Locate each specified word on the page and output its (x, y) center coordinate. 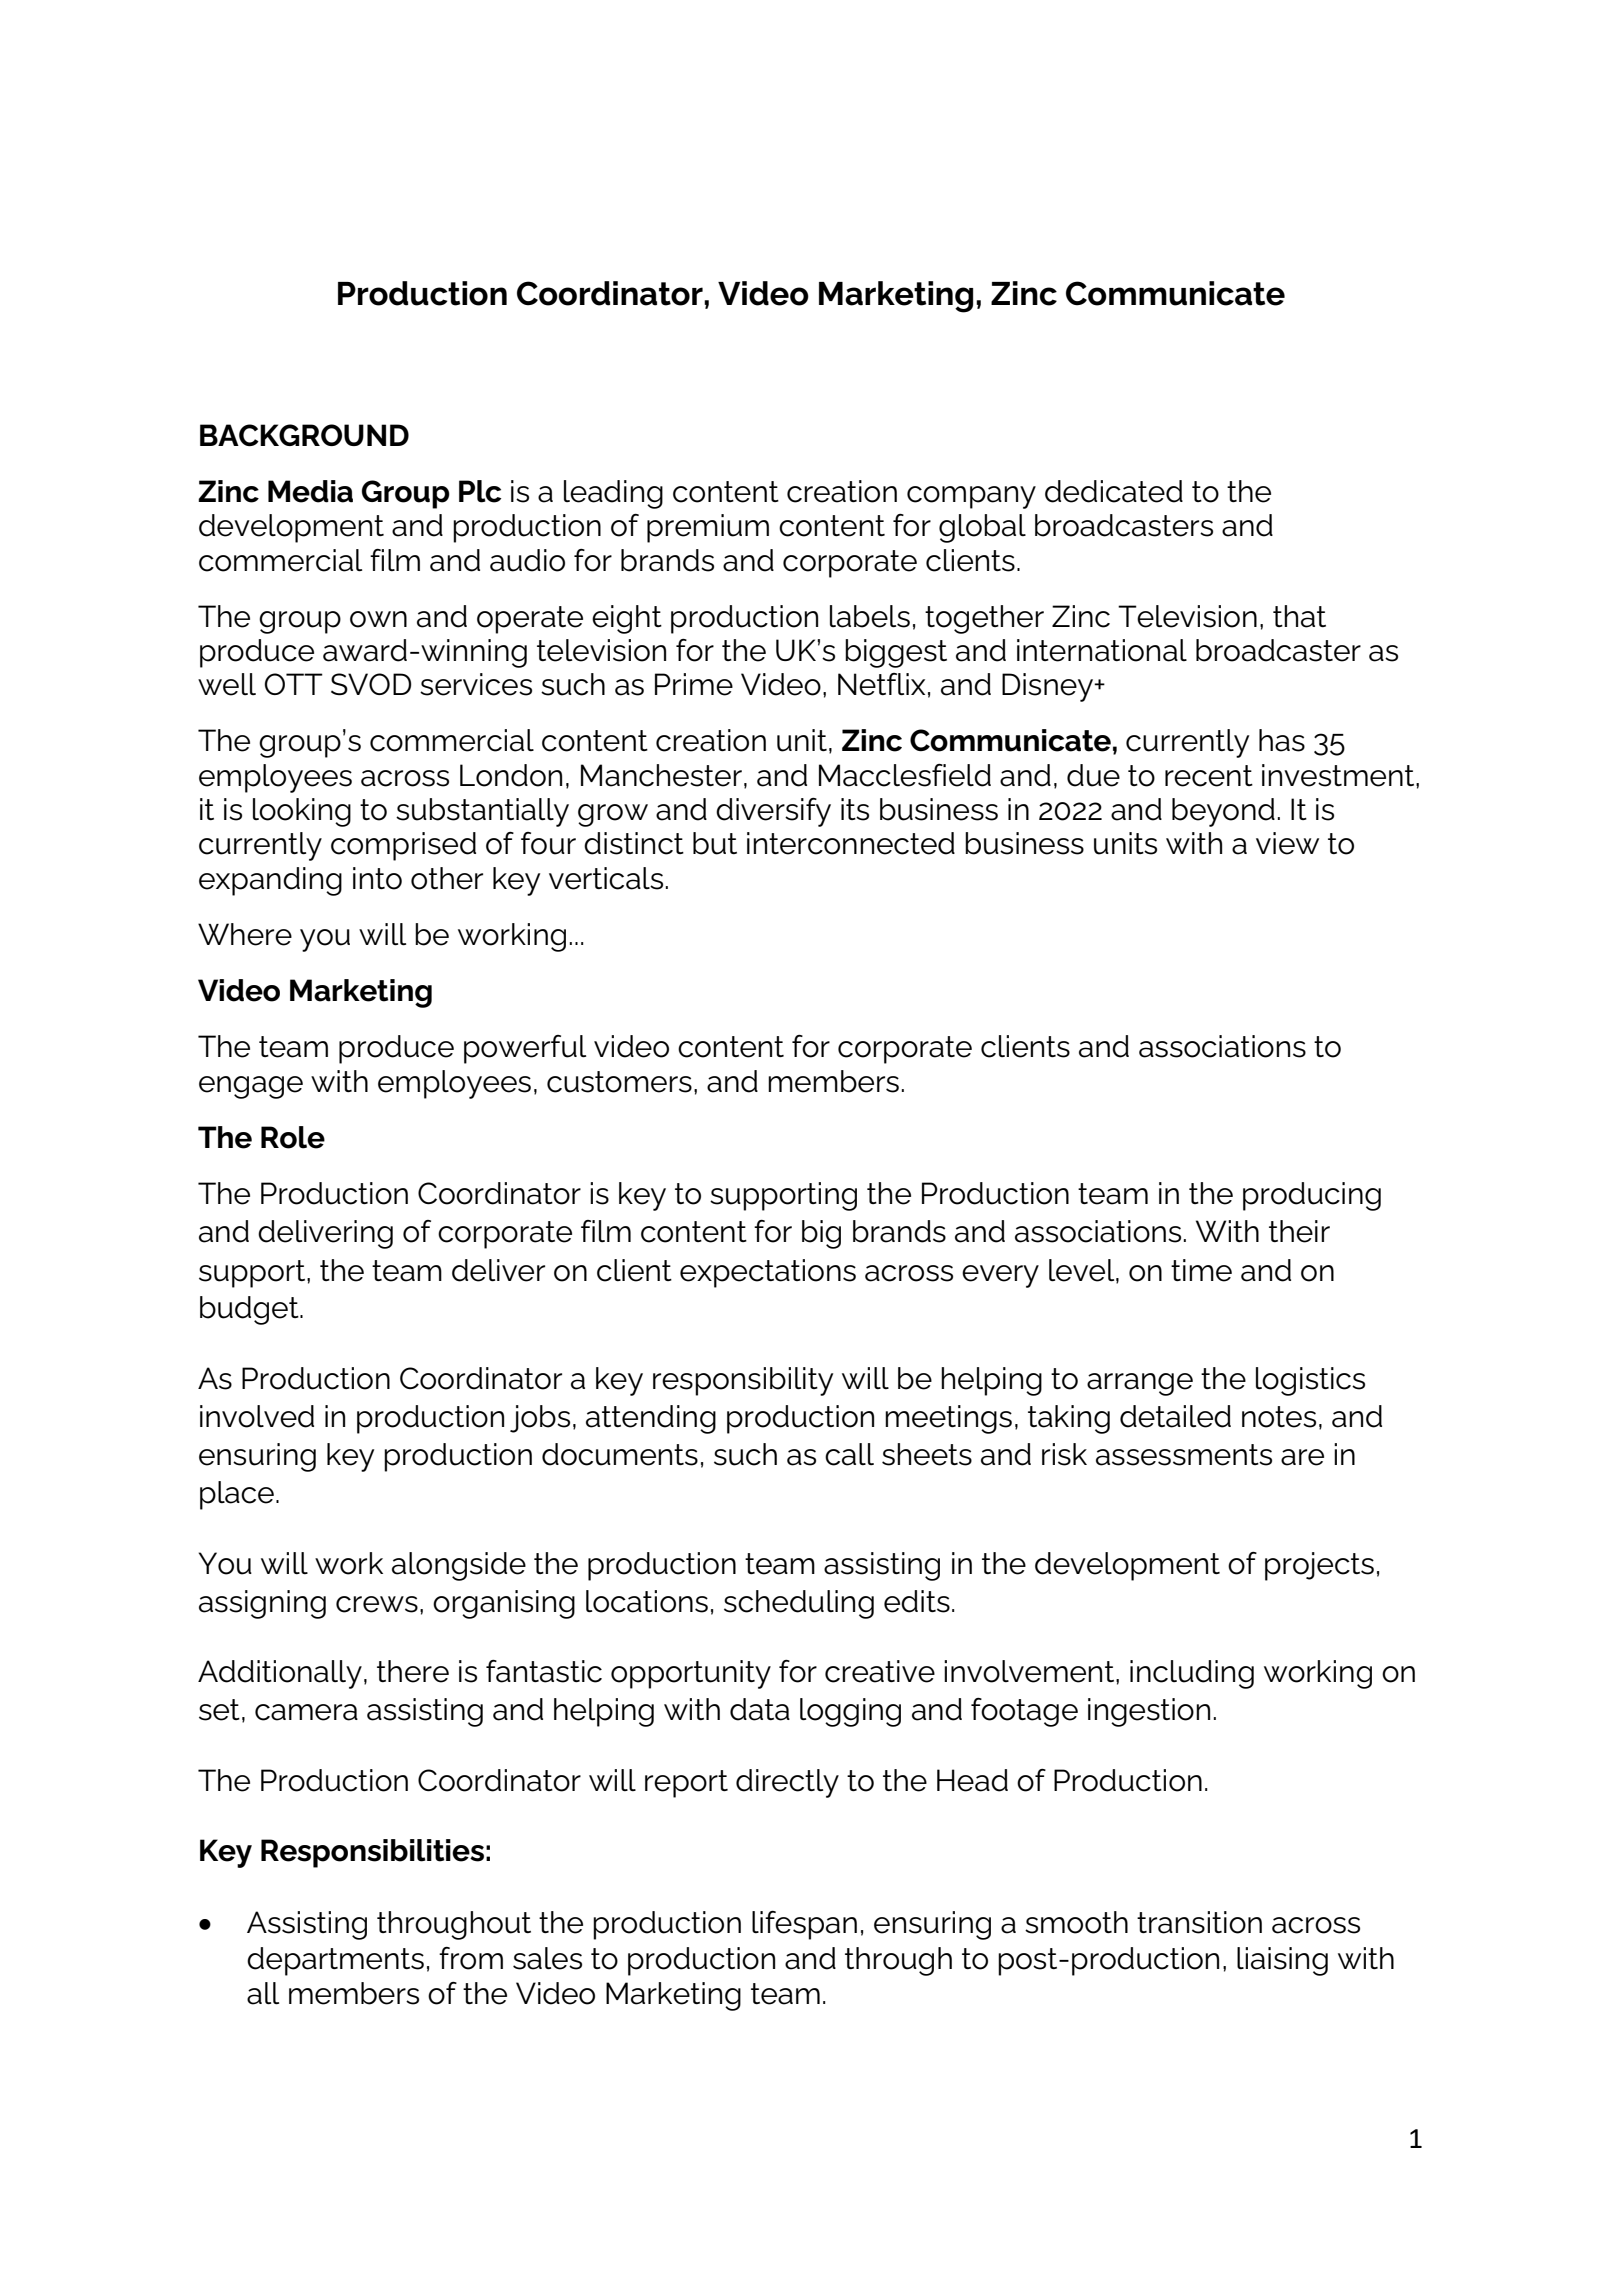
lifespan (804, 1925)
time (1201, 1270)
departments (335, 1961)
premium (708, 528)
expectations (768, 1273)
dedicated (1114, 491)
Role (293, 1137)
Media (310, 491)
